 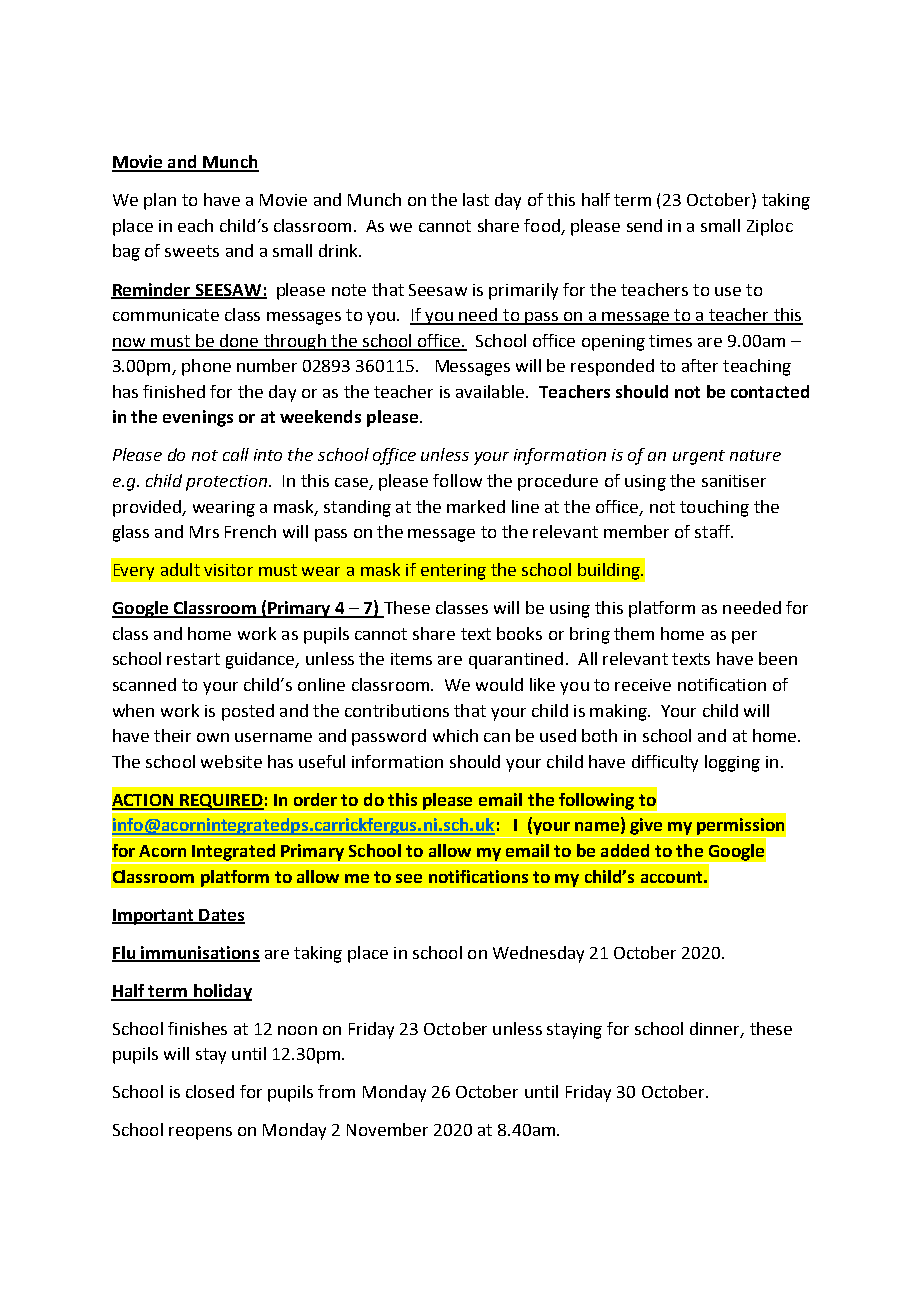 I want to click on evenings, so click(x=198, y=418).
